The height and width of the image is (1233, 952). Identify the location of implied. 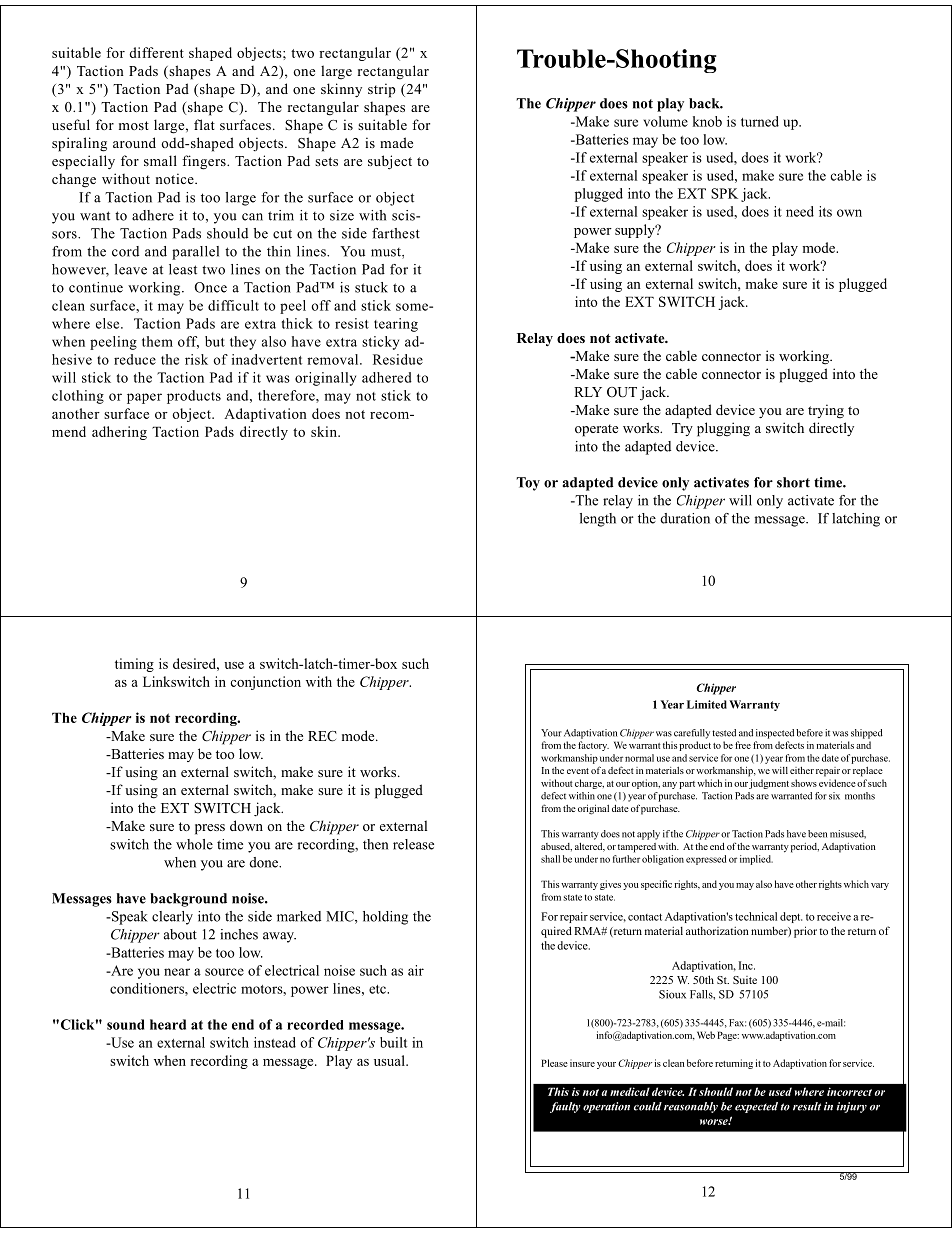
(756, 860).
